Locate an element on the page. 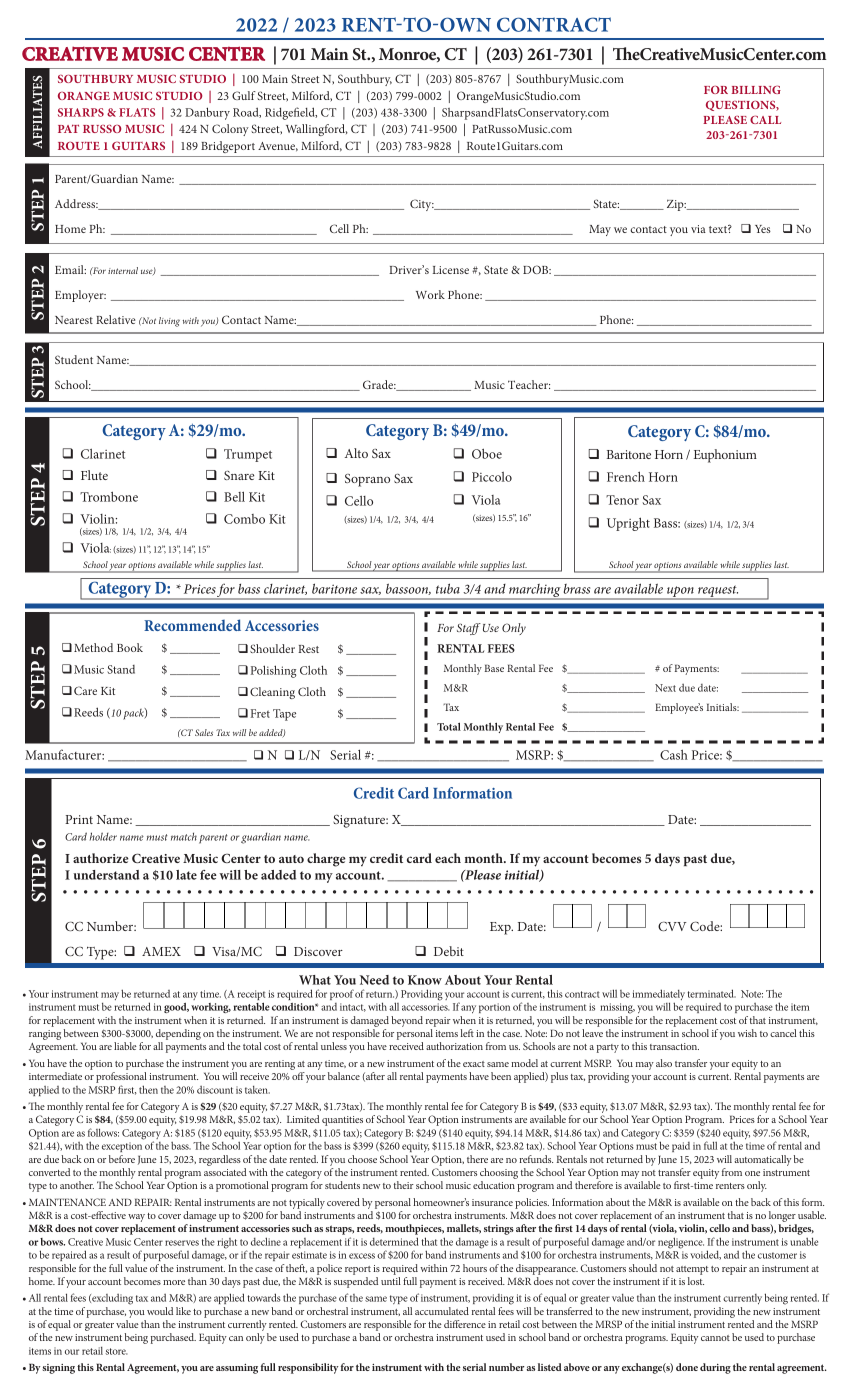 The width and height of the document is (849, 1400). Danbury is located at coordinates (207, 113).
